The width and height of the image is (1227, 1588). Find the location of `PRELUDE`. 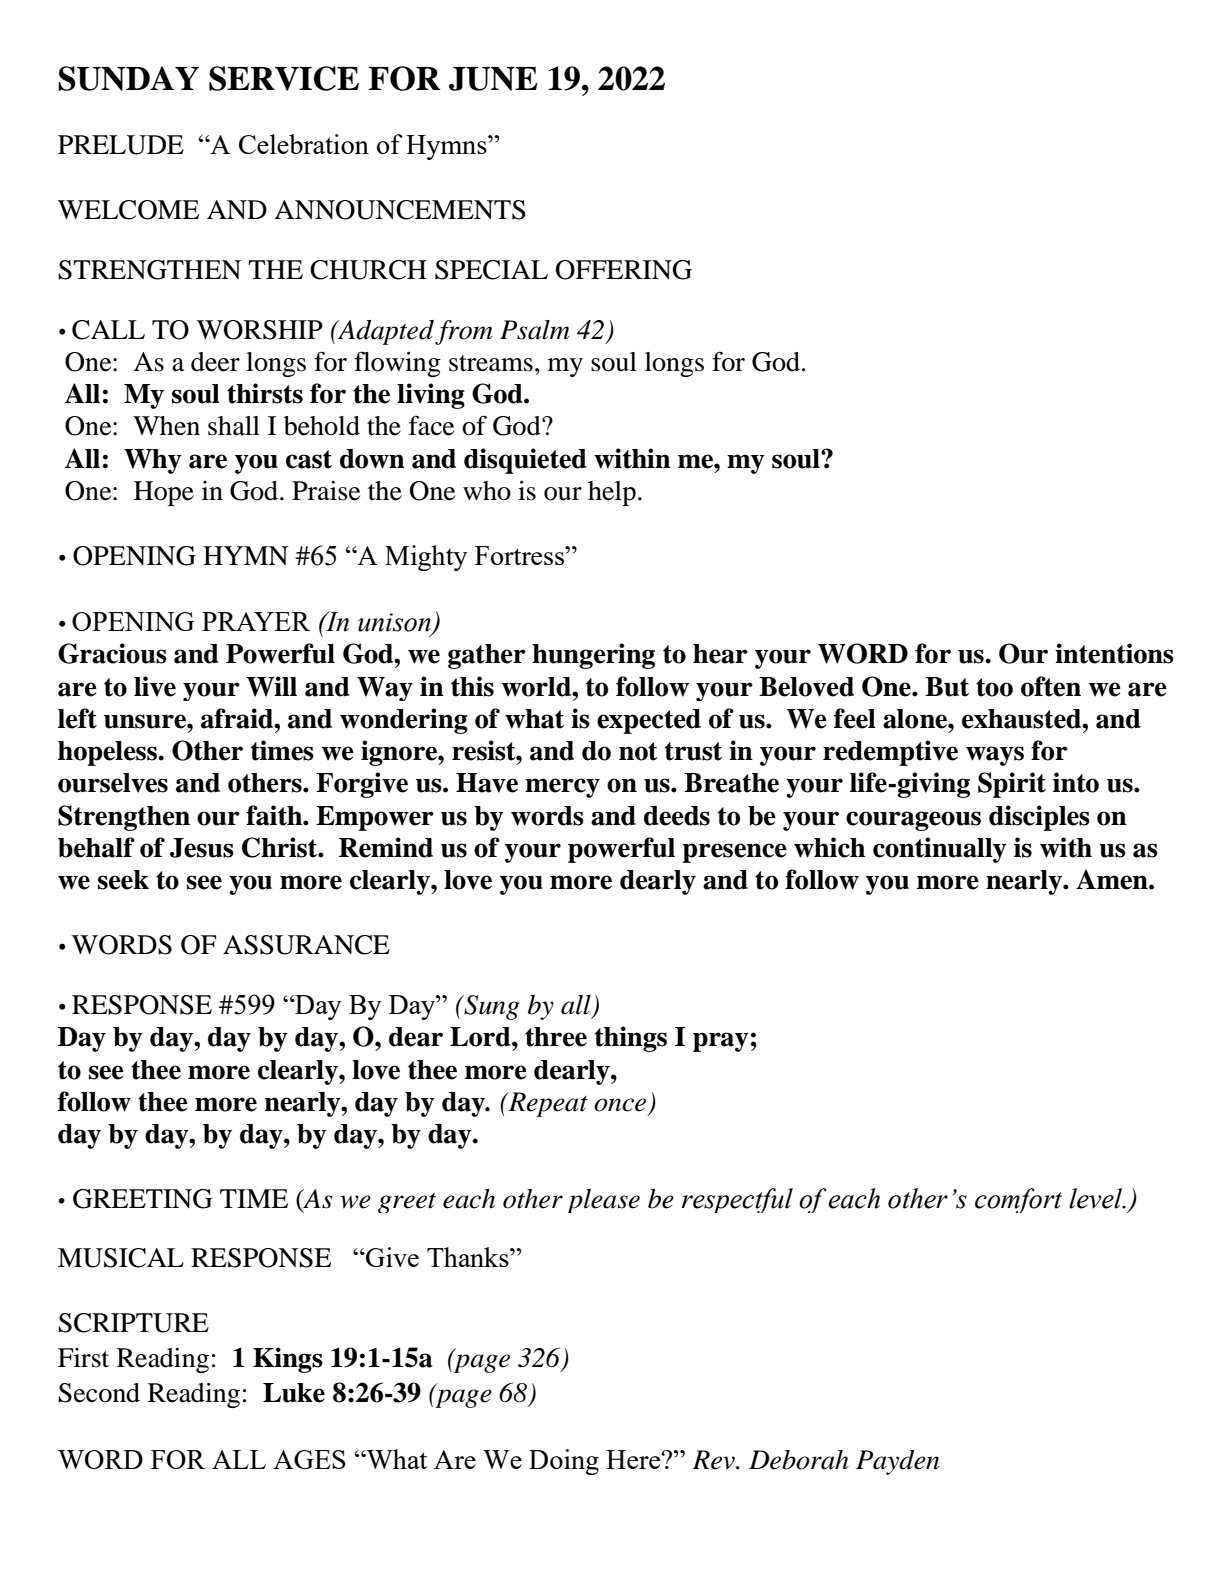

PRELUDE is located at coordinates (121, 145).
